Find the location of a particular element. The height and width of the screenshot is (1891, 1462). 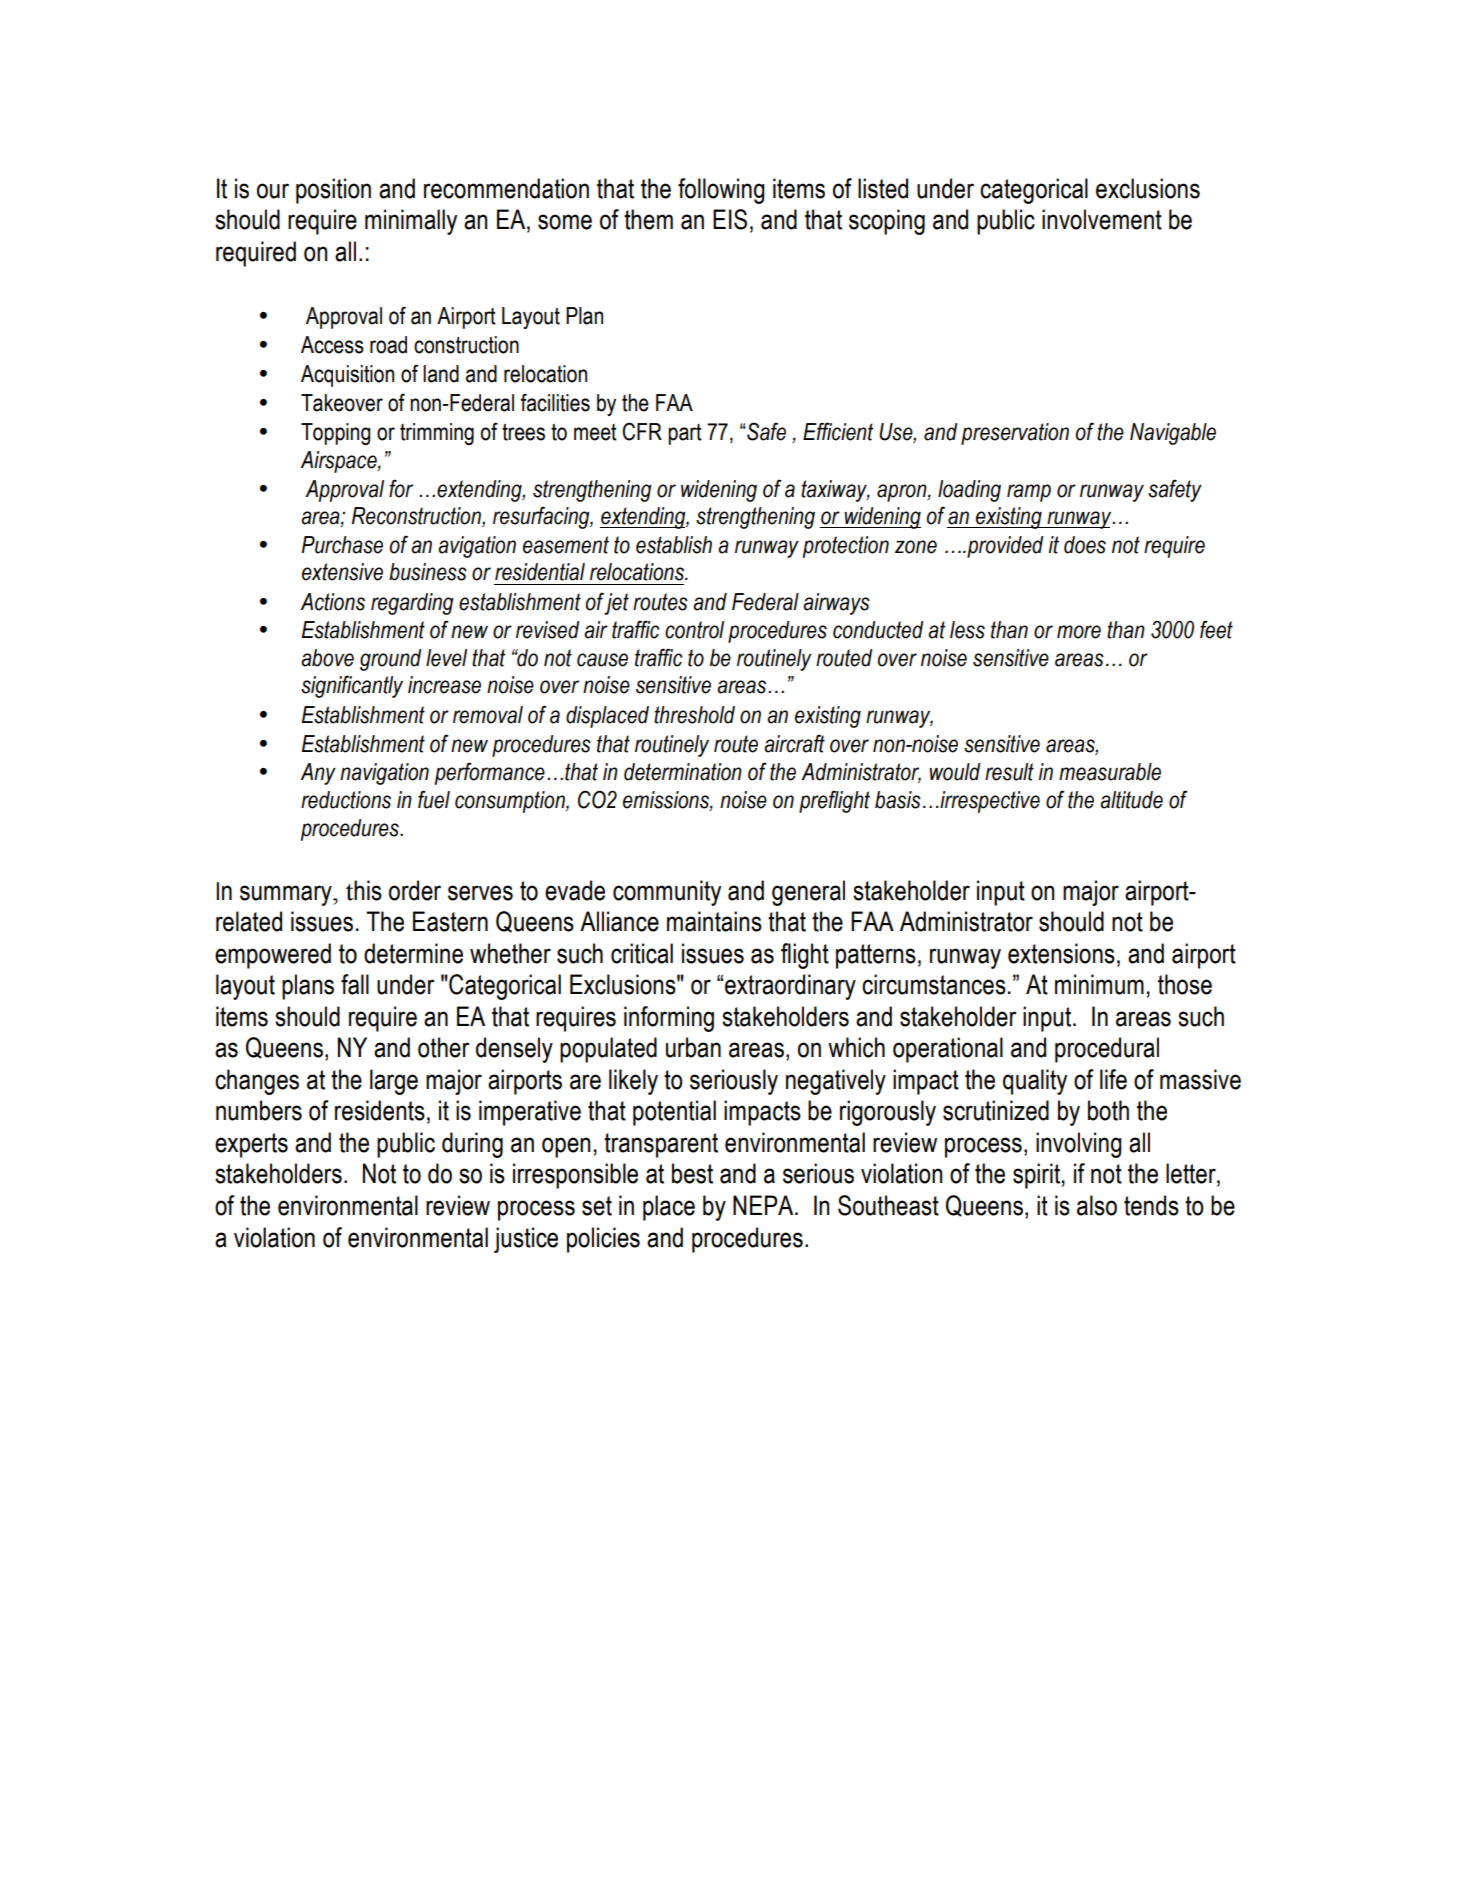

involvement is located at coordinates (1102, 219).
